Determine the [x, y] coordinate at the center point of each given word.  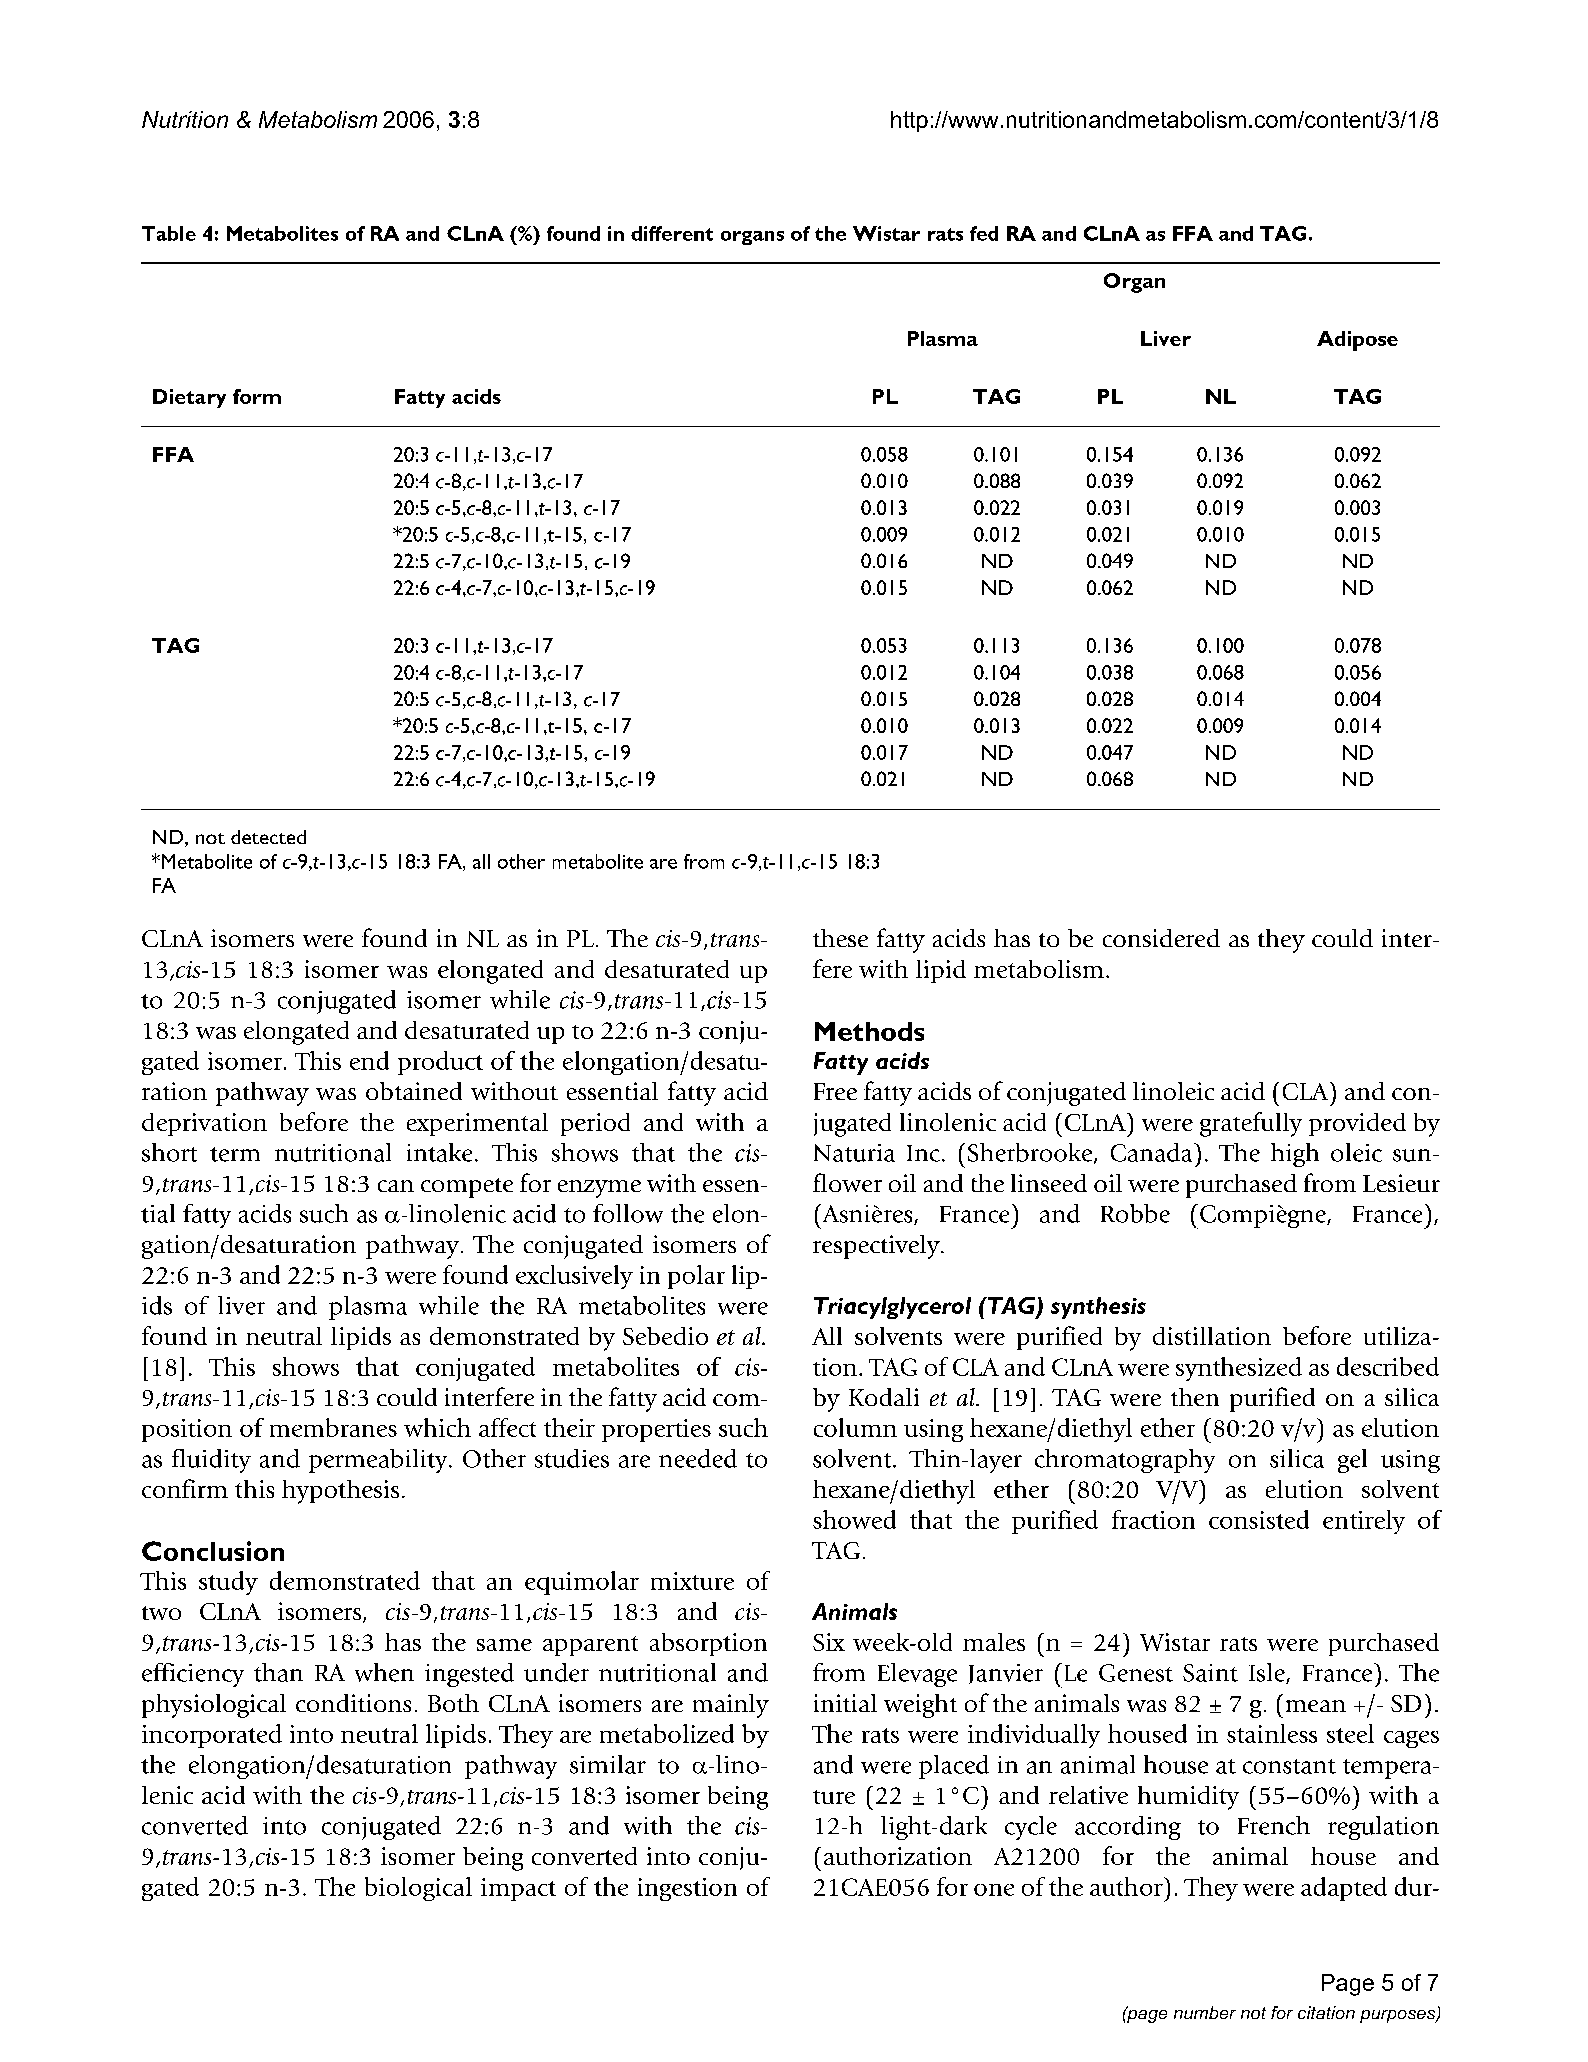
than [278, 1672]
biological [418, 1889]
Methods [869, 1031]
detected [268, 837]
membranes [333, 1427]
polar [696, 1277]
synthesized [1239, 1369]
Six [829, 1642]
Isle [1268, 1673]
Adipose [1357, 341]
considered [1161, 938]
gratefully [1251, 1124]
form [257, 396]
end [369, 1060]
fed [984, 233]
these [840, 938]
